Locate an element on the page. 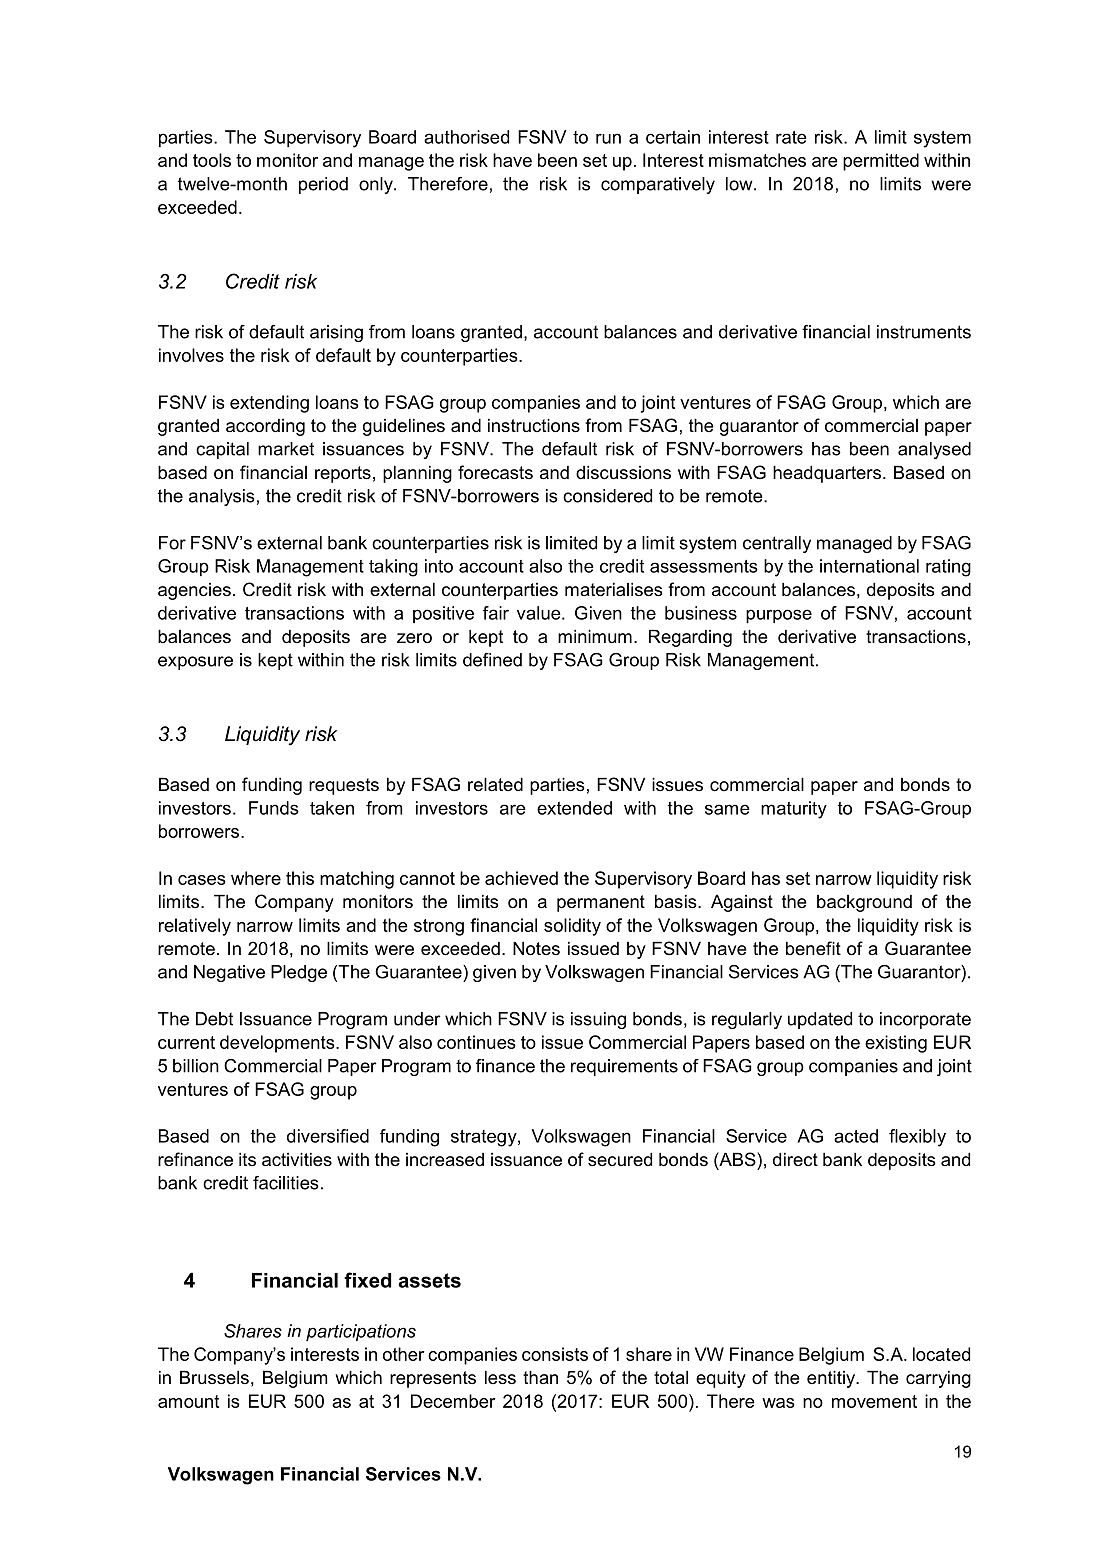  secured is located at coordinates (620, 1159).
